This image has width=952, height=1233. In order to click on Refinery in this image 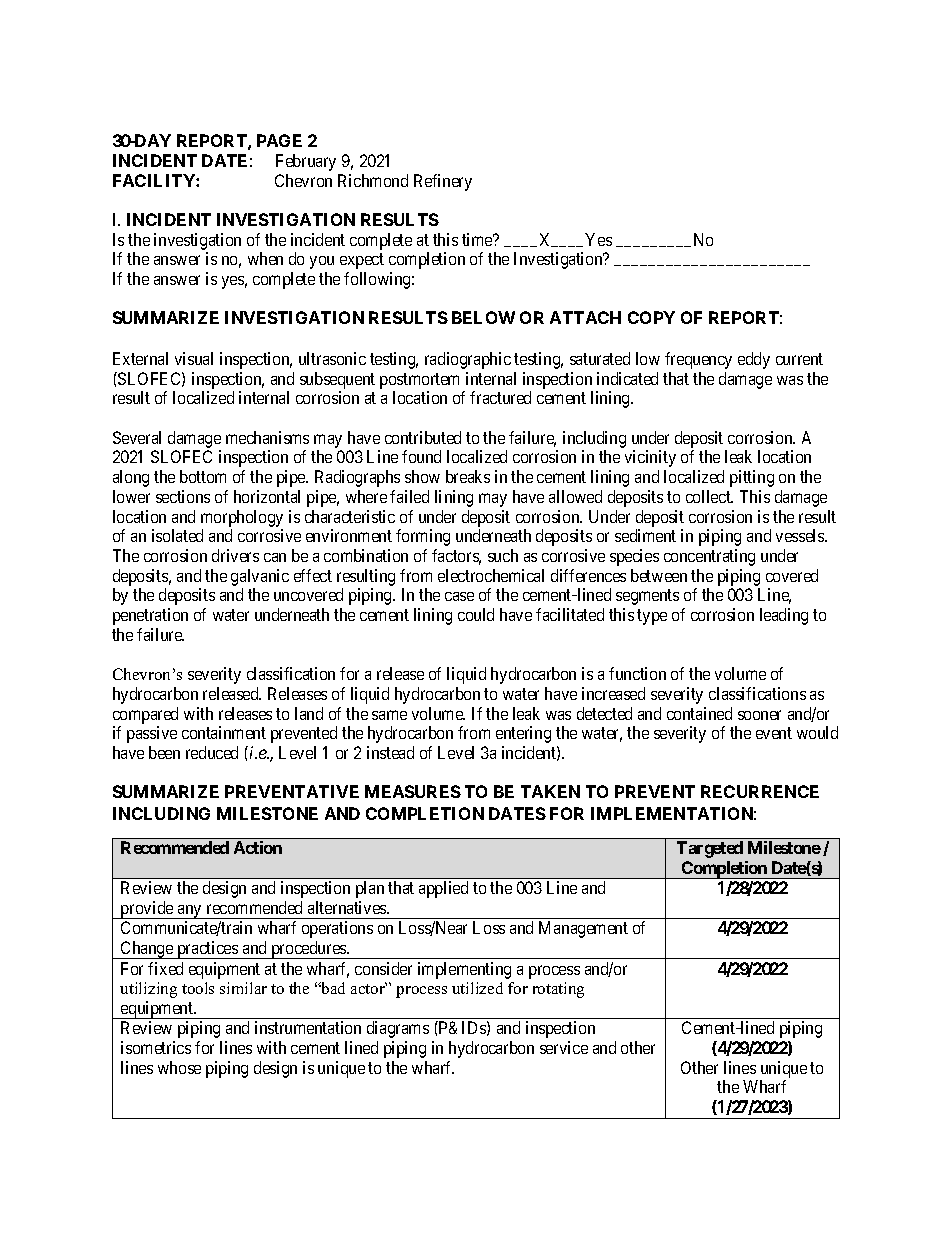, I will do `click(443, 182)`.
